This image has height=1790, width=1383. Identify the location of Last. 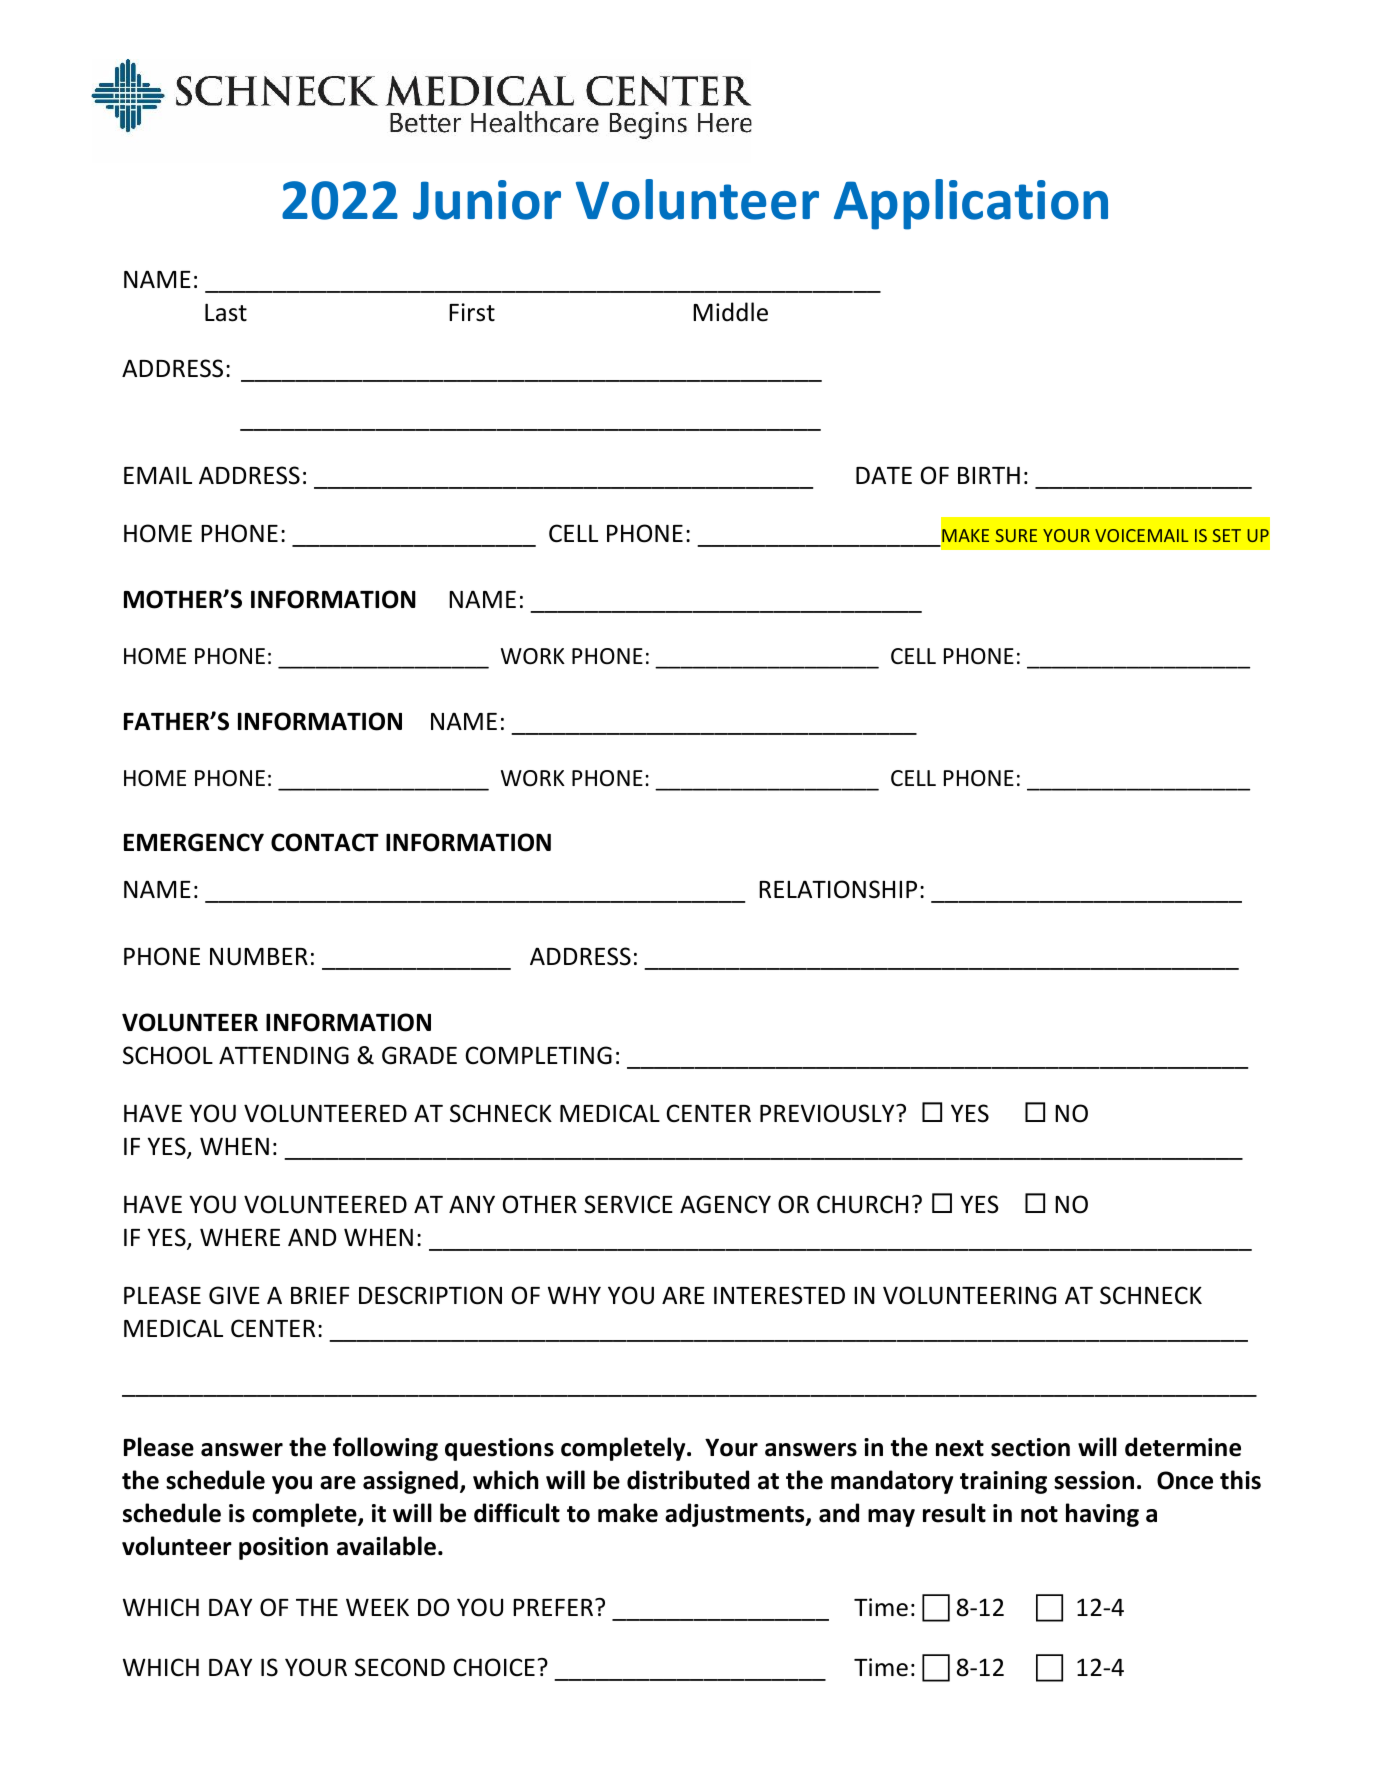
(226, 312).
